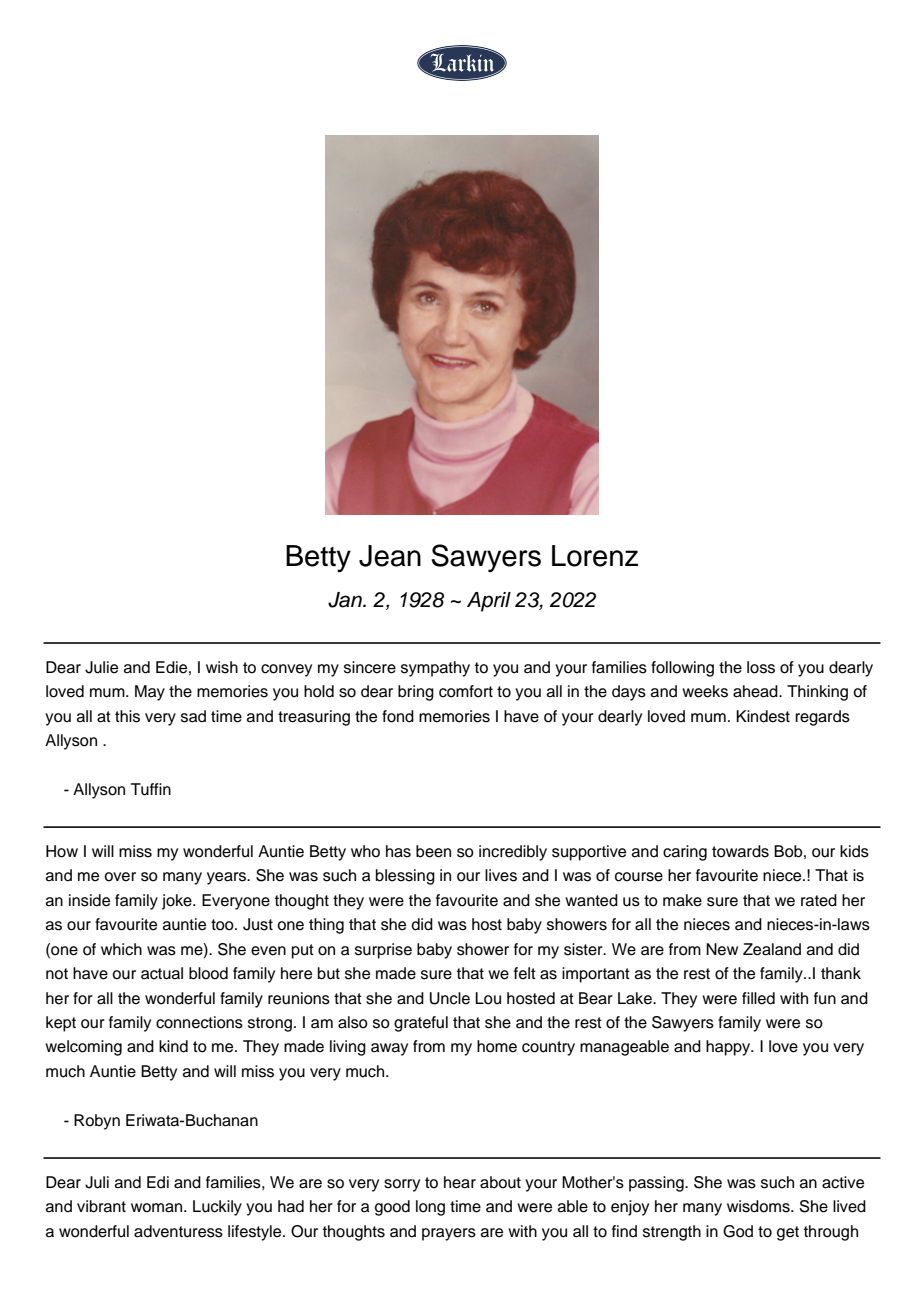  I want to click on joke, so click(178, 902).
